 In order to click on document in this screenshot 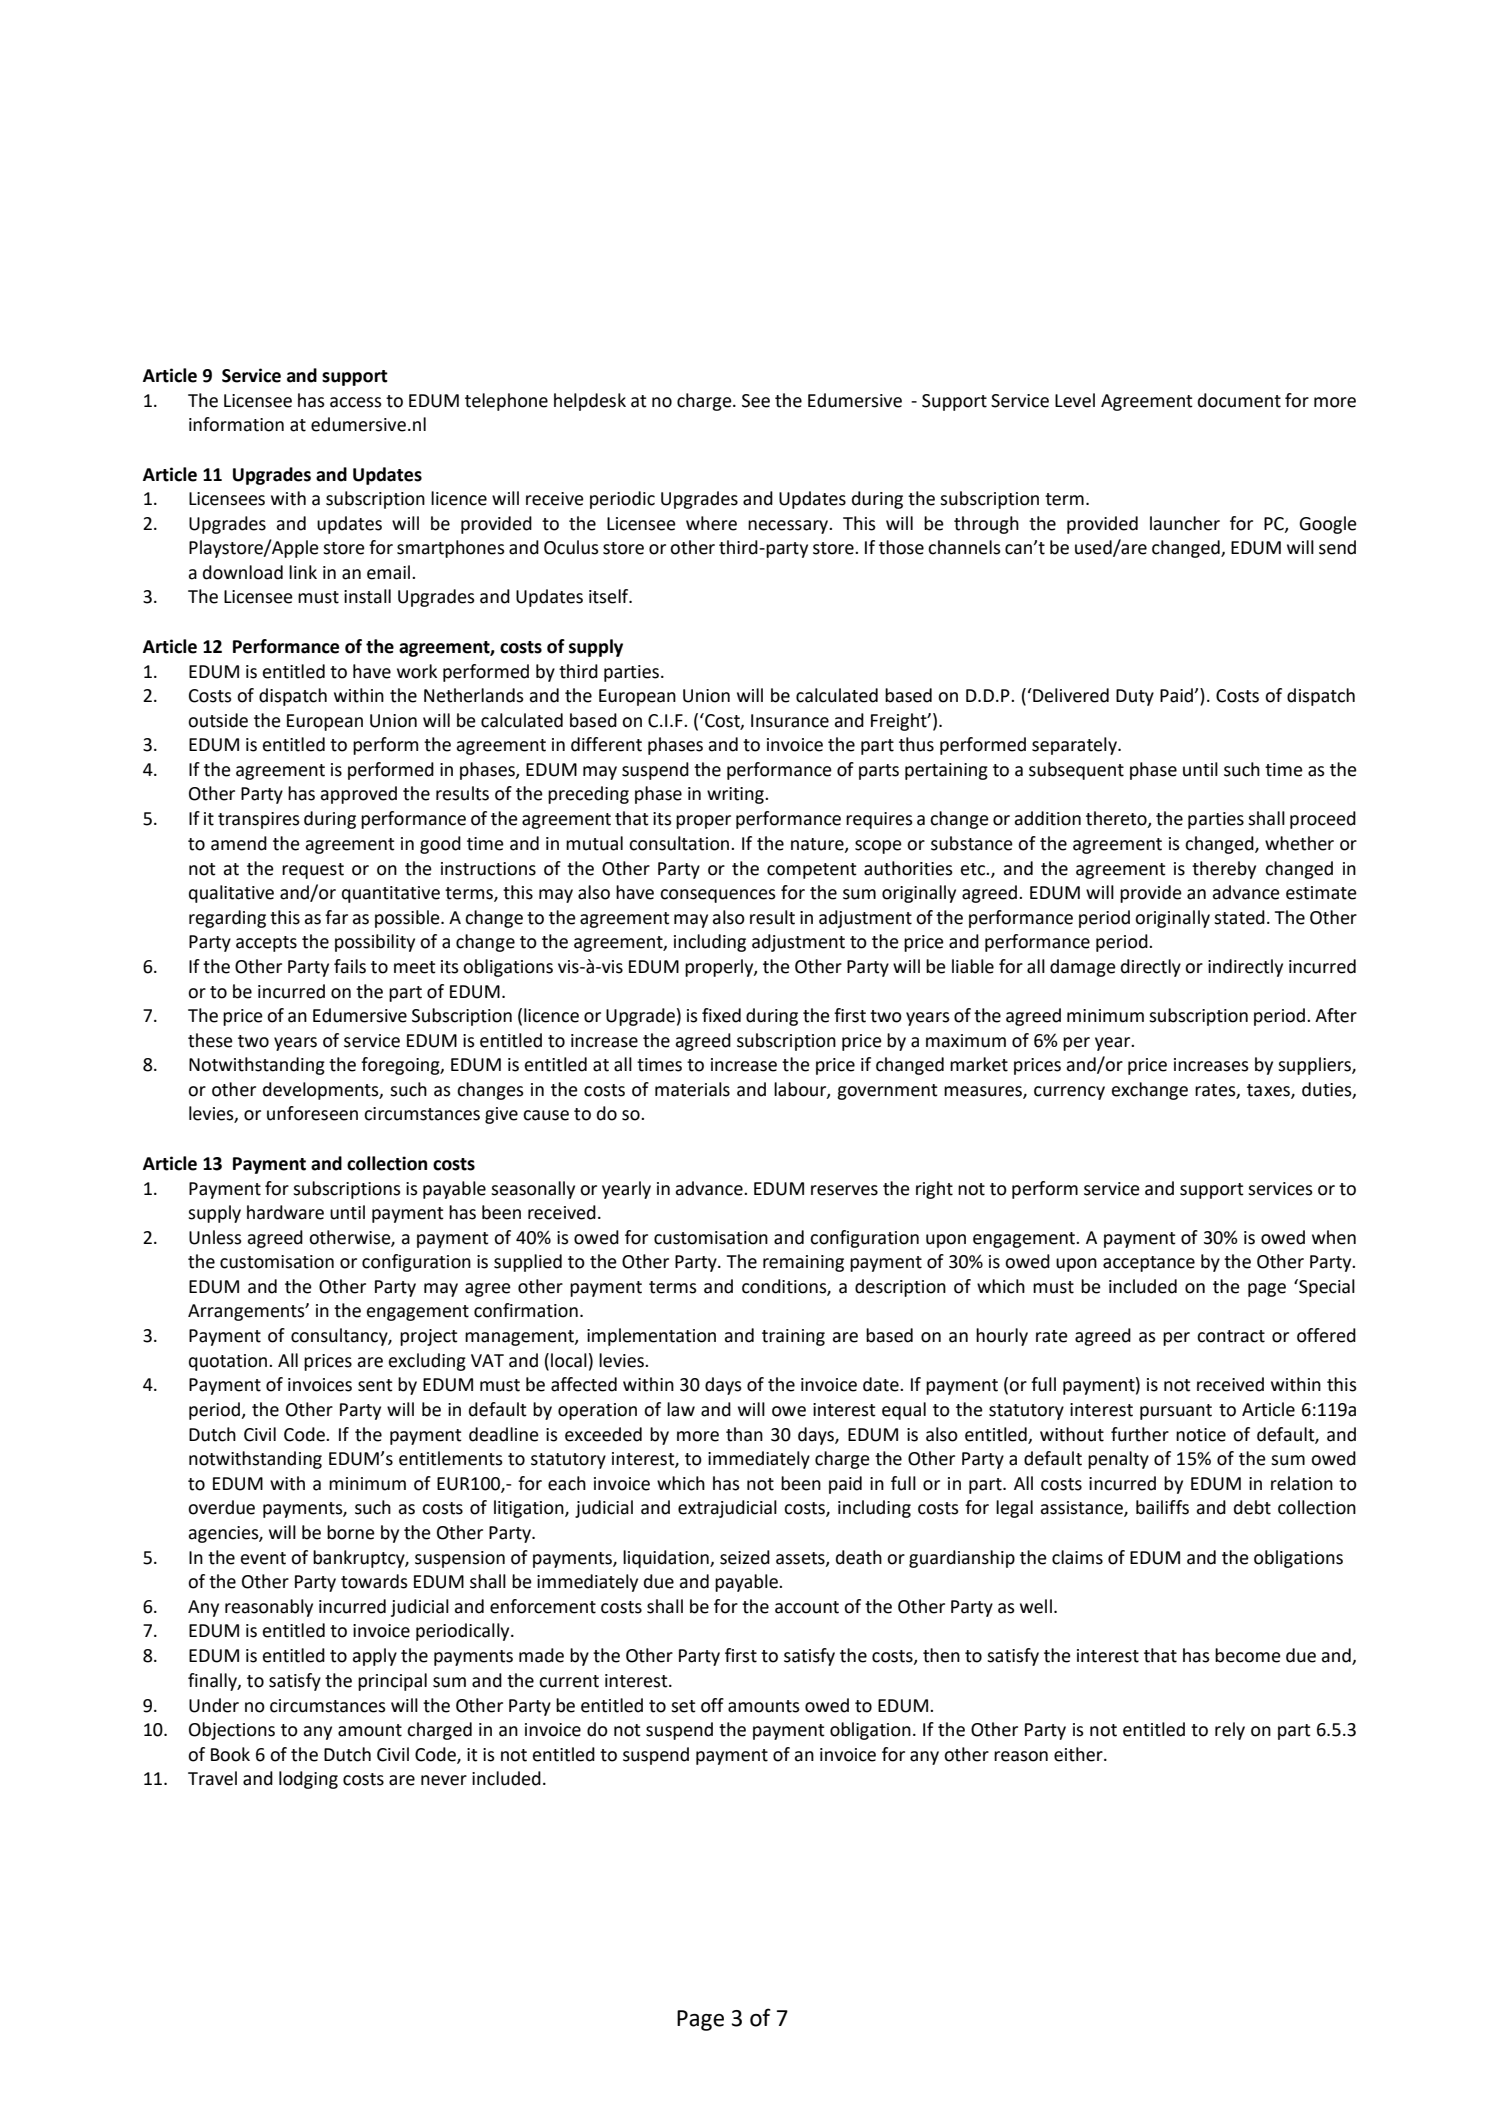, I will do `click(1239, 400)`.
